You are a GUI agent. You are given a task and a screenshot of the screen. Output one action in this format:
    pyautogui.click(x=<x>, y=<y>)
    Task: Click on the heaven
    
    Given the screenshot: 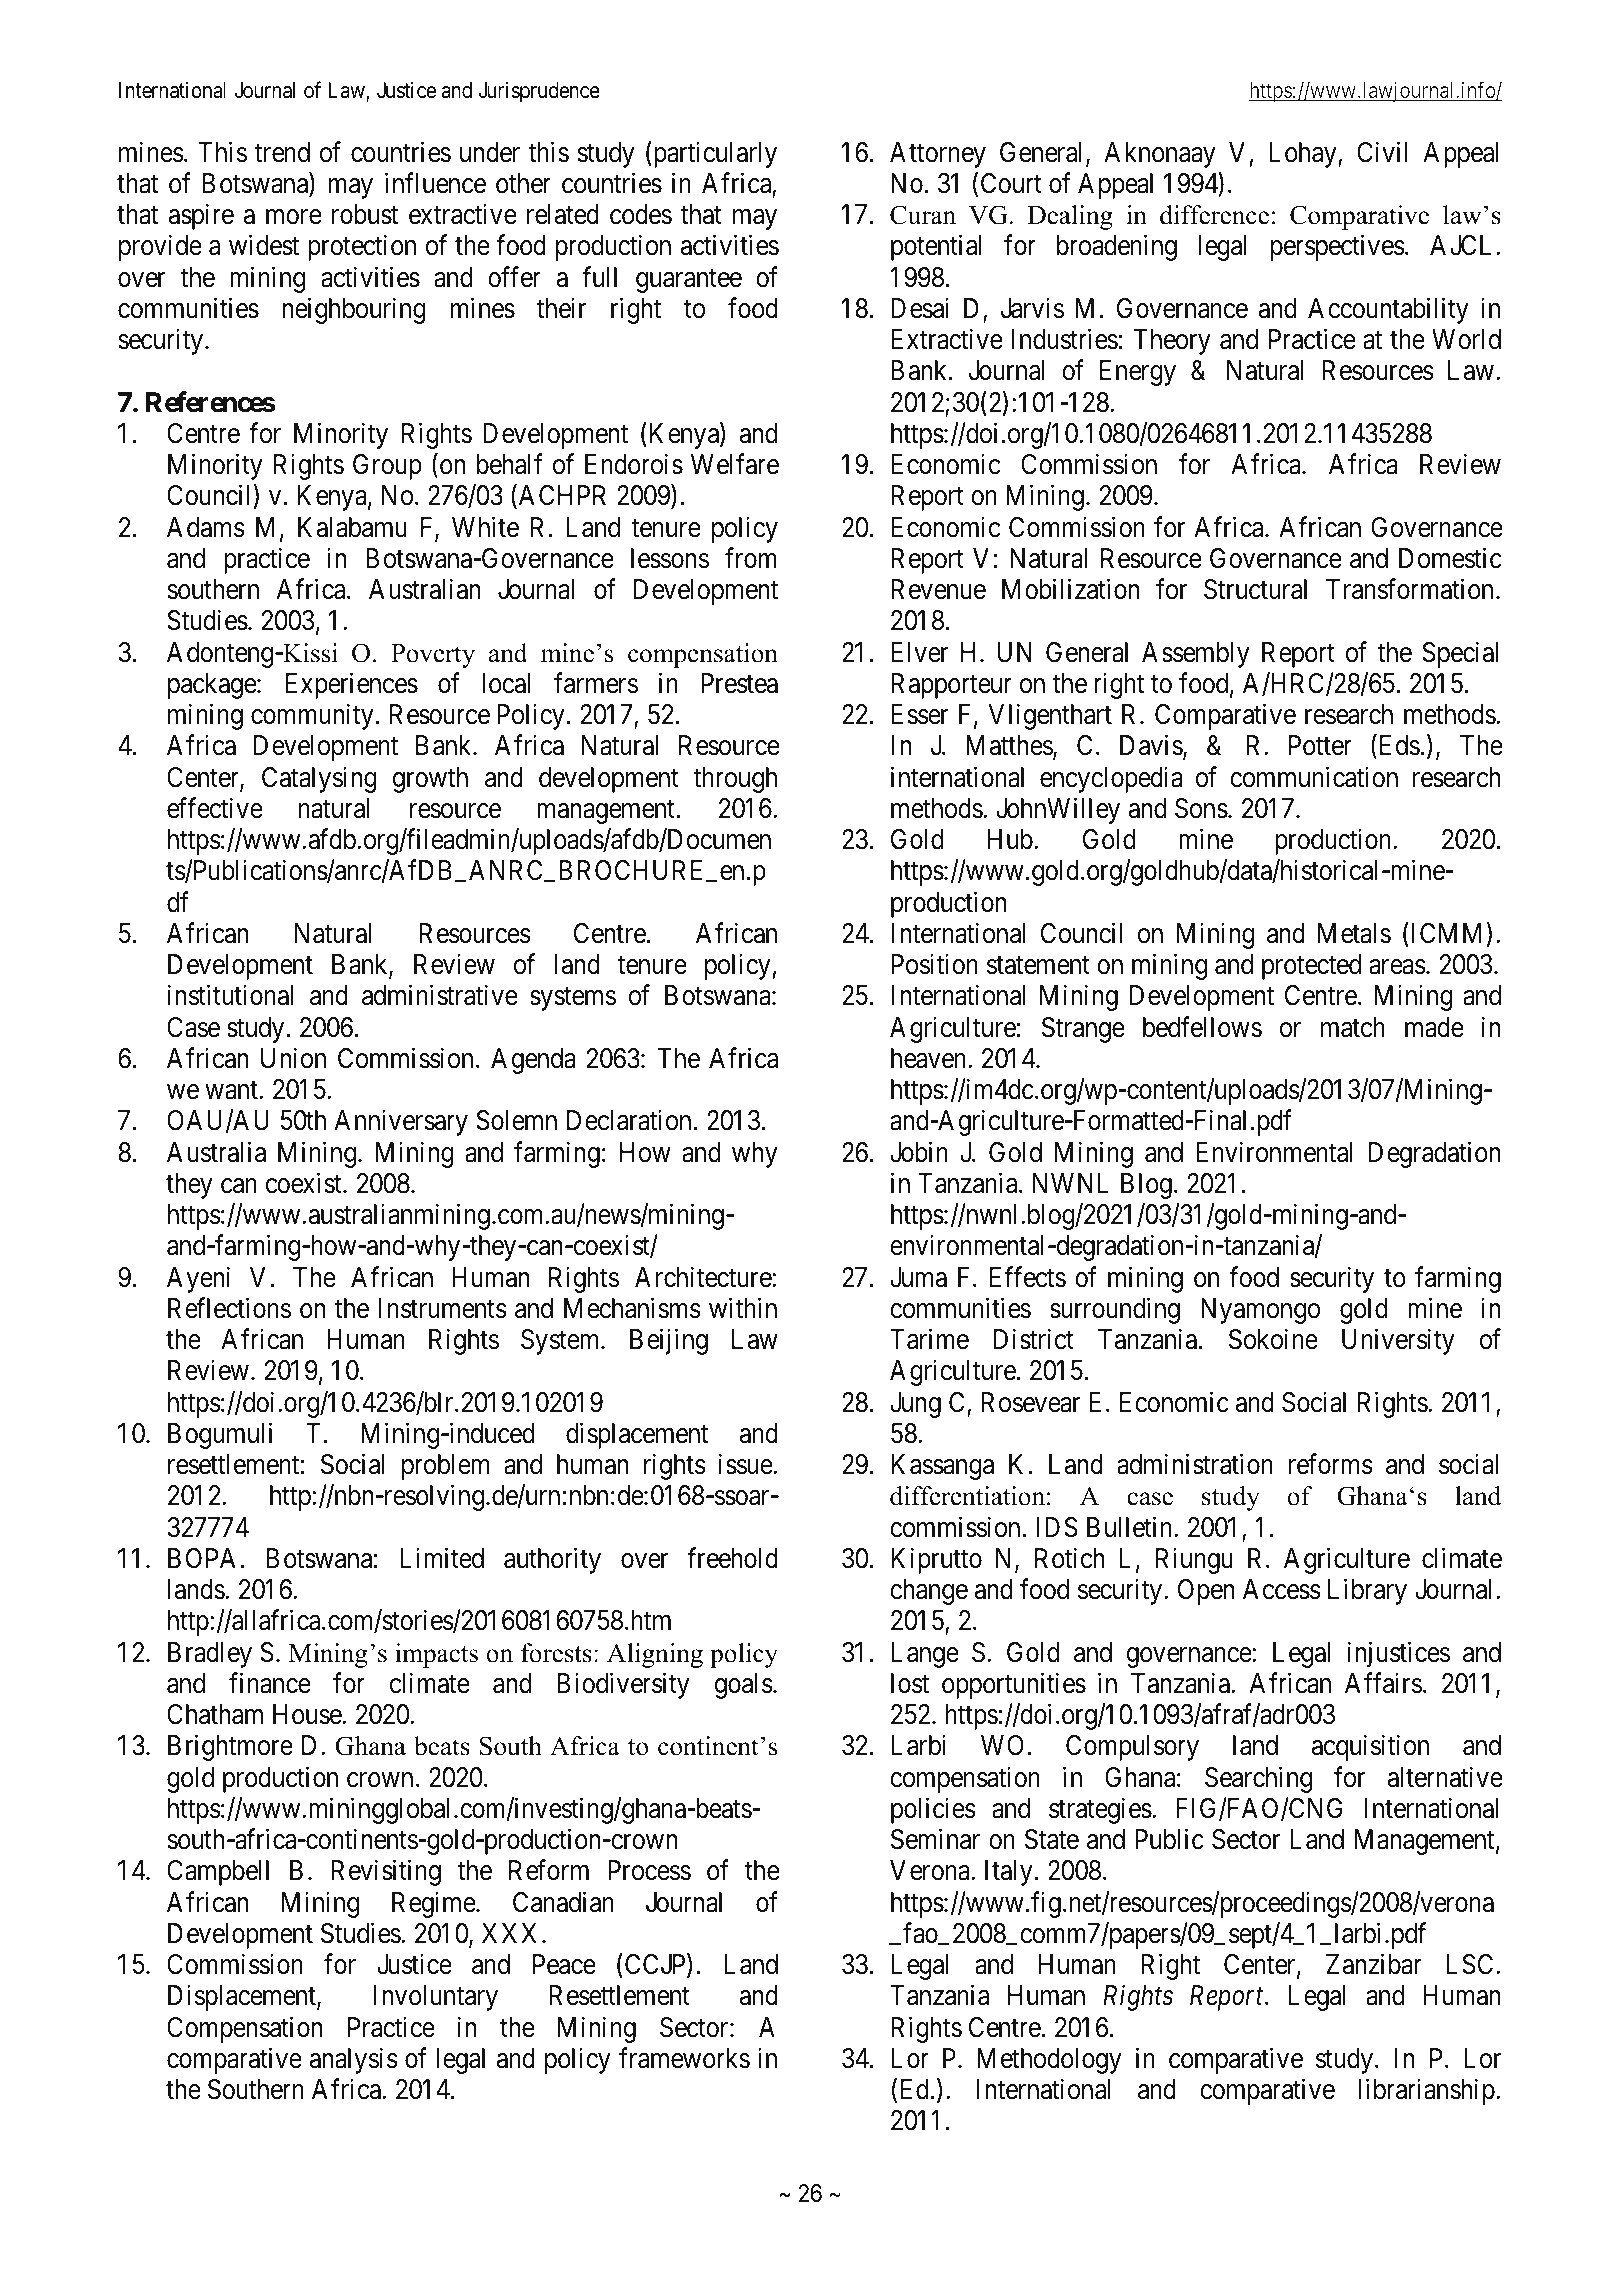 What is the action you would take?
    pyautogui.click(x=930, y=1058)
